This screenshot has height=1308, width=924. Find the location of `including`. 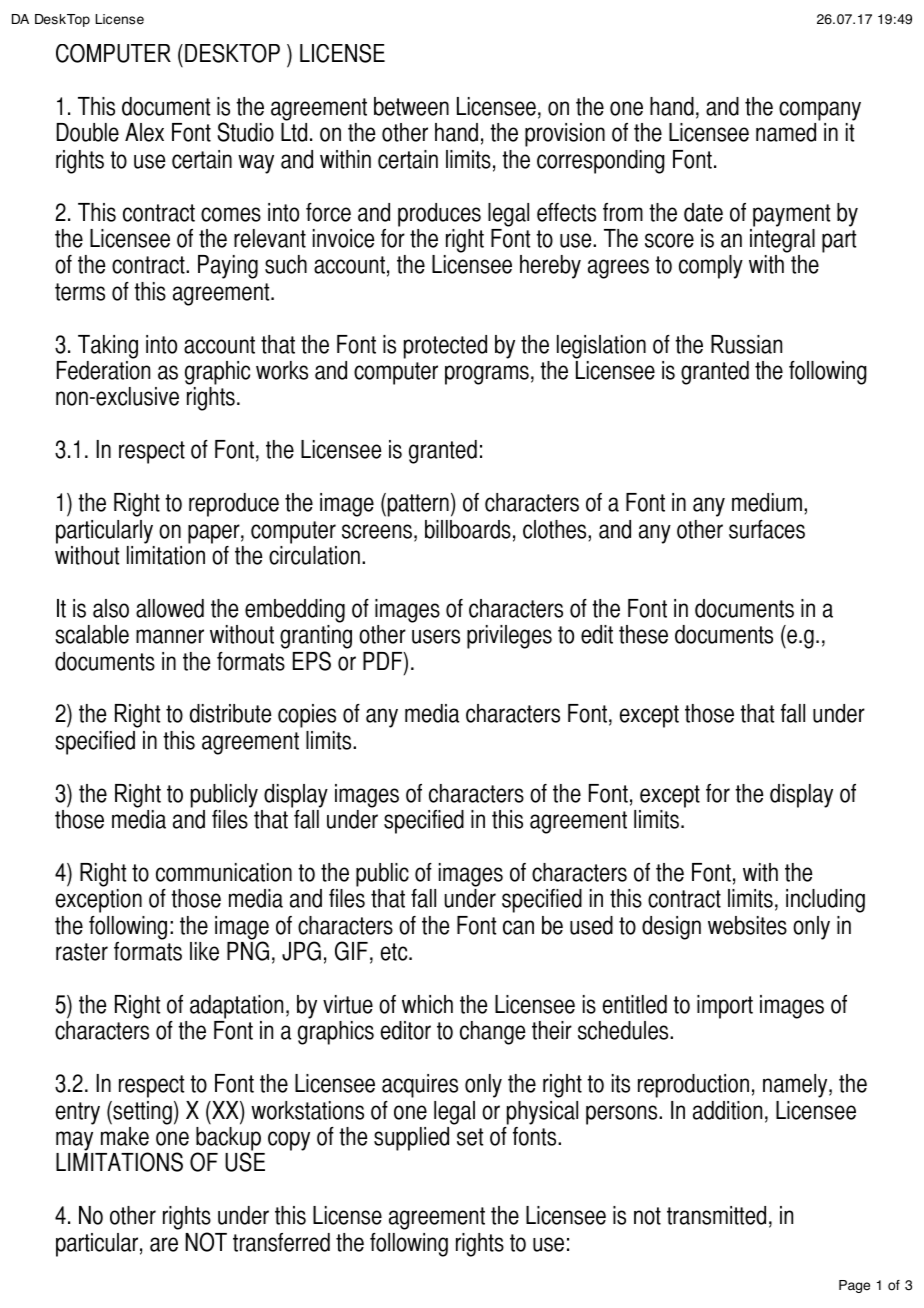

including is located at coordinates (825, 901).
